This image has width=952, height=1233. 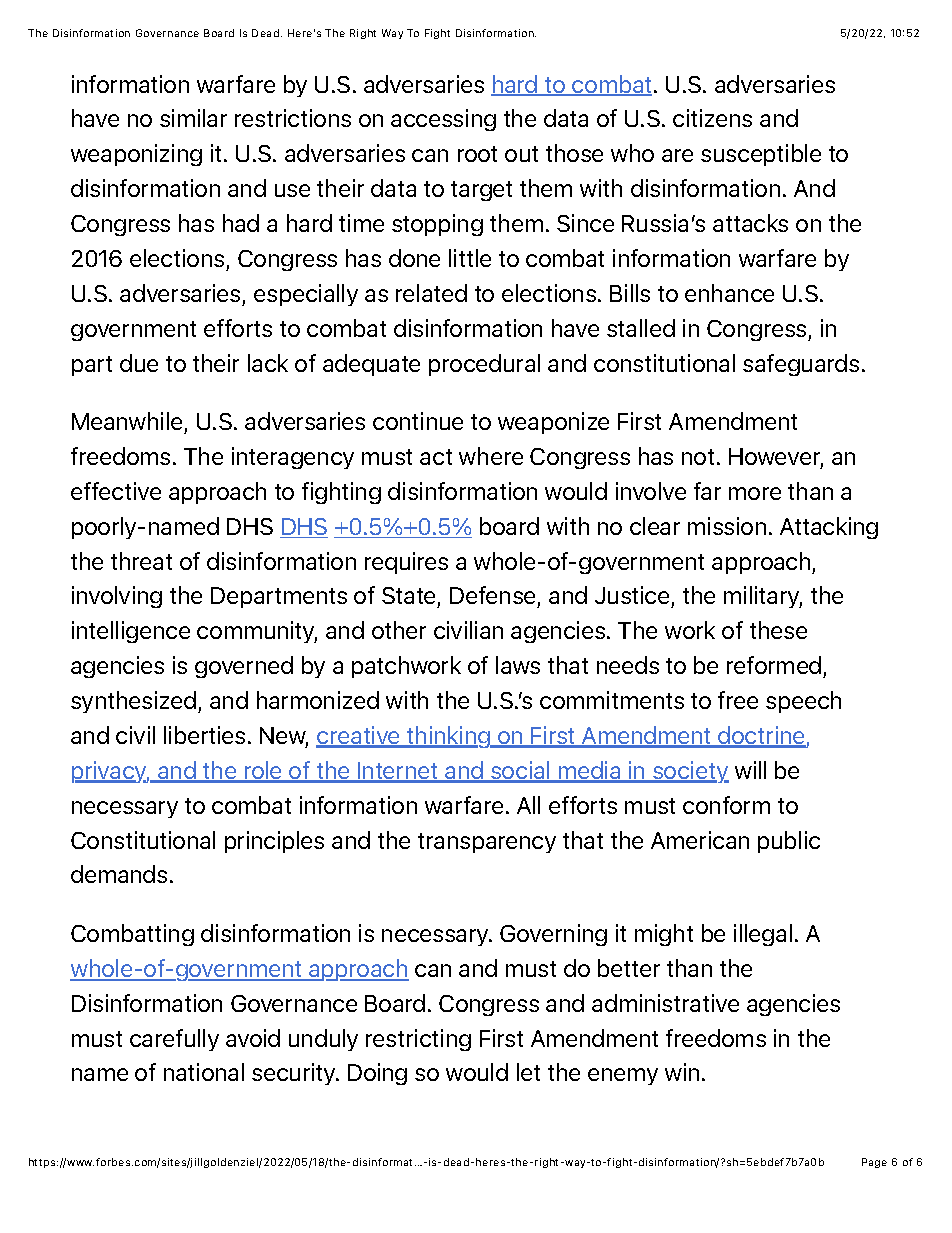 I want to click on root, so click(x=477, y=154).
